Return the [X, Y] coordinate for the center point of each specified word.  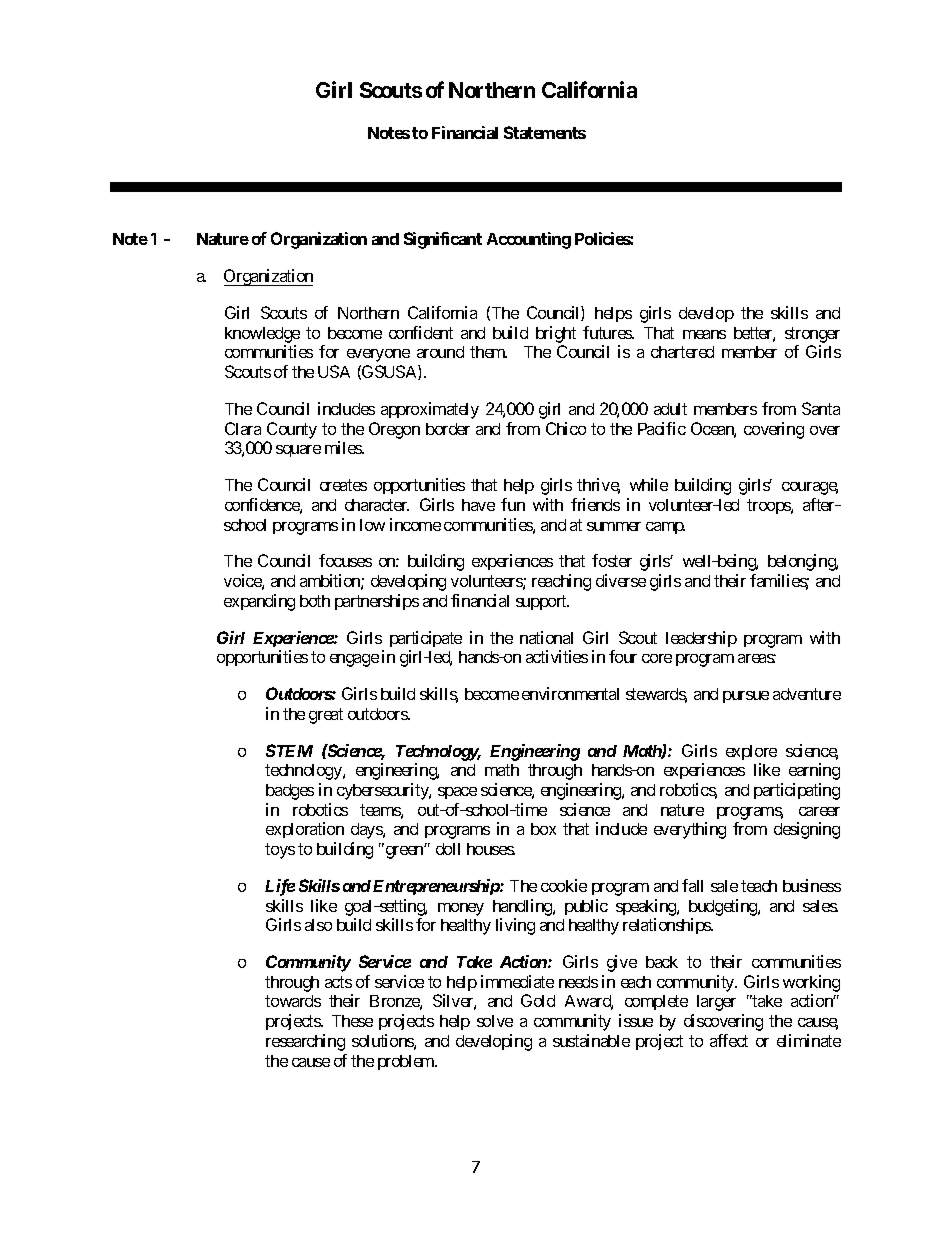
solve [495, 1021]
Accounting [529, 240]
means [704, 334]
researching [305, 1042]
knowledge [262, 335]
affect [729, 1040]
